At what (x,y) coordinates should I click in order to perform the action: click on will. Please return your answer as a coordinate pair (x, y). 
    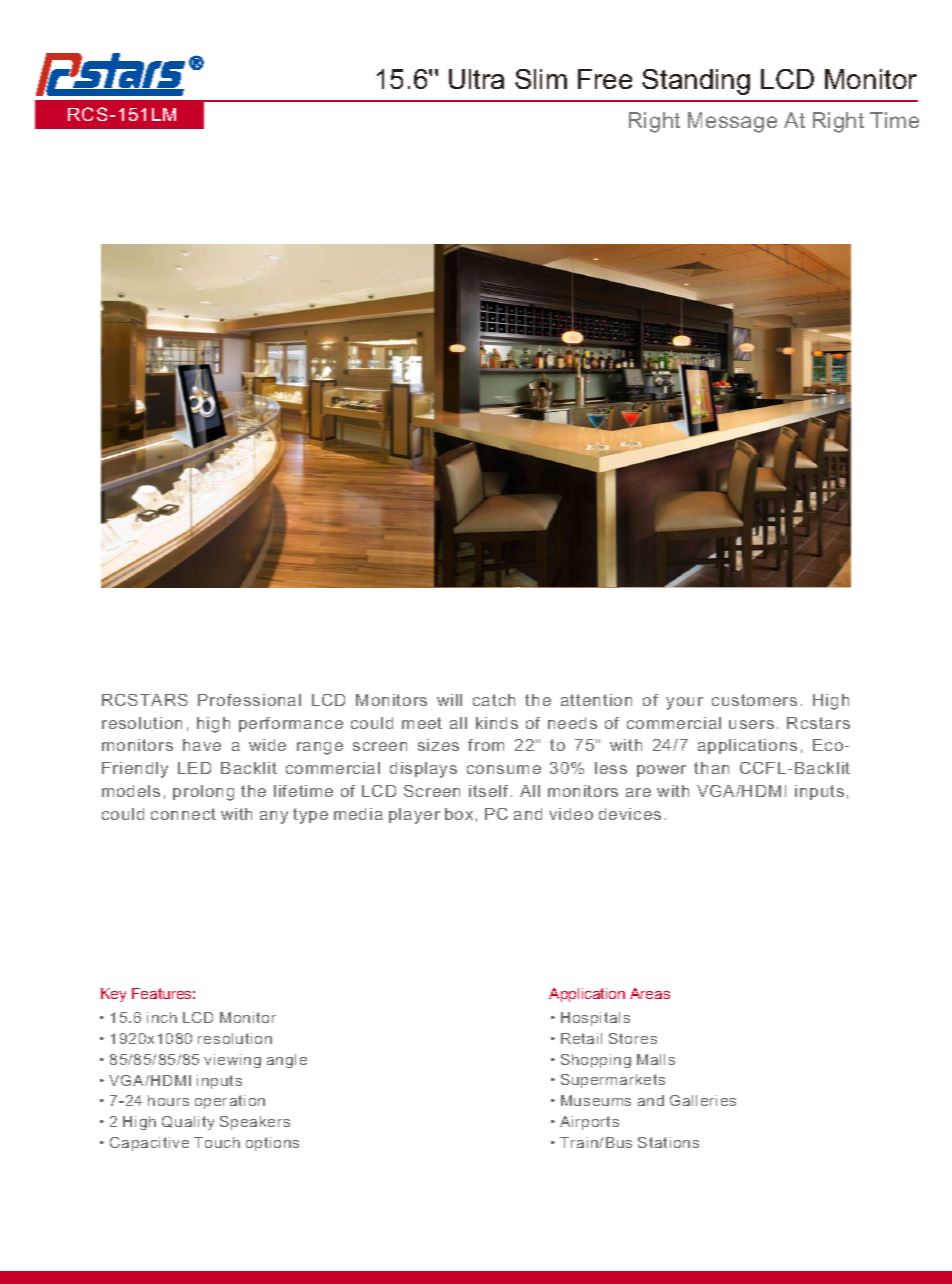
    Looking at the image, I should click on (449, 700).
